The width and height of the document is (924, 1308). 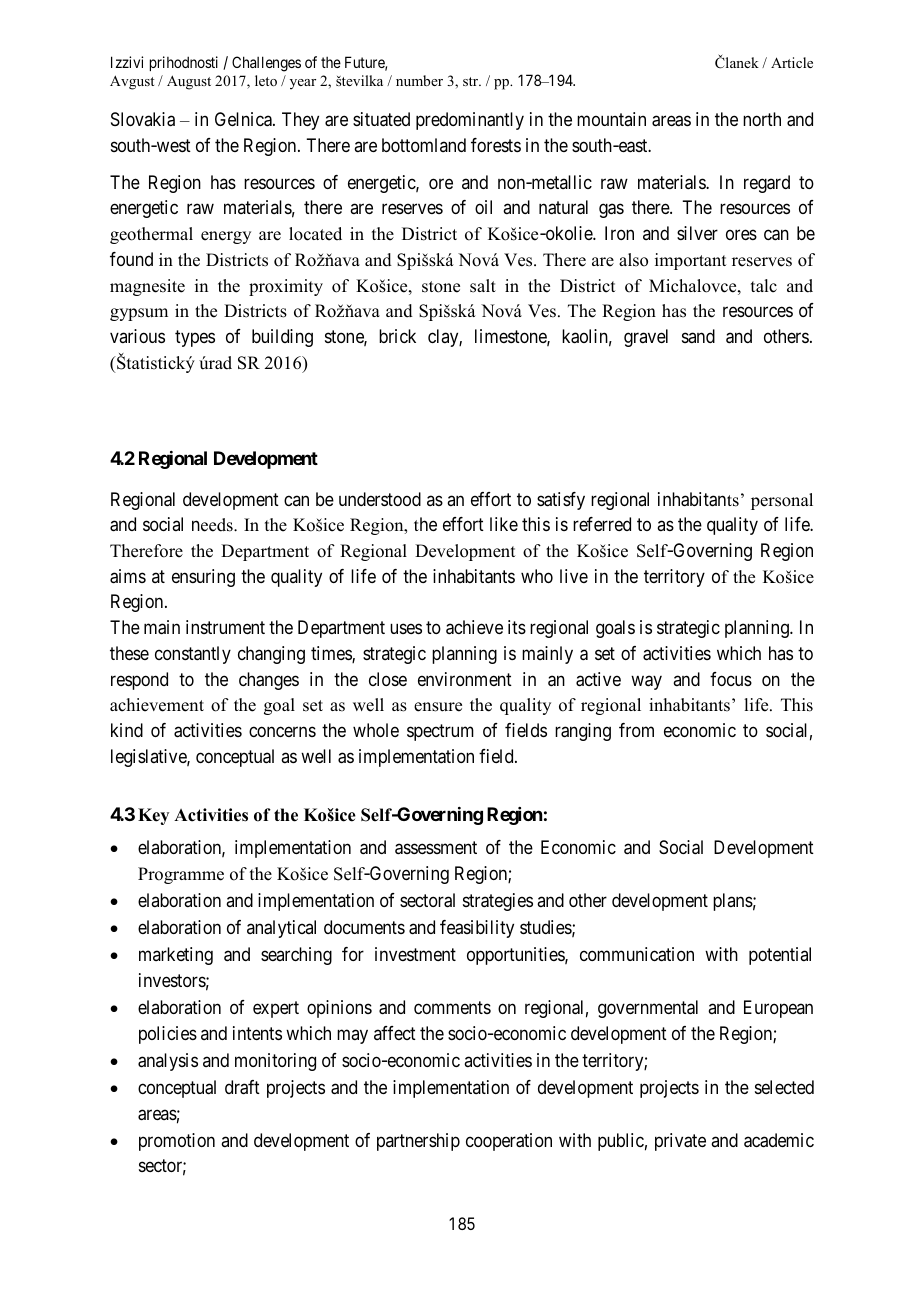 What do you see at coordinates (213, 525) in the document?
I see `needs` at bounding box center [213, 525].
